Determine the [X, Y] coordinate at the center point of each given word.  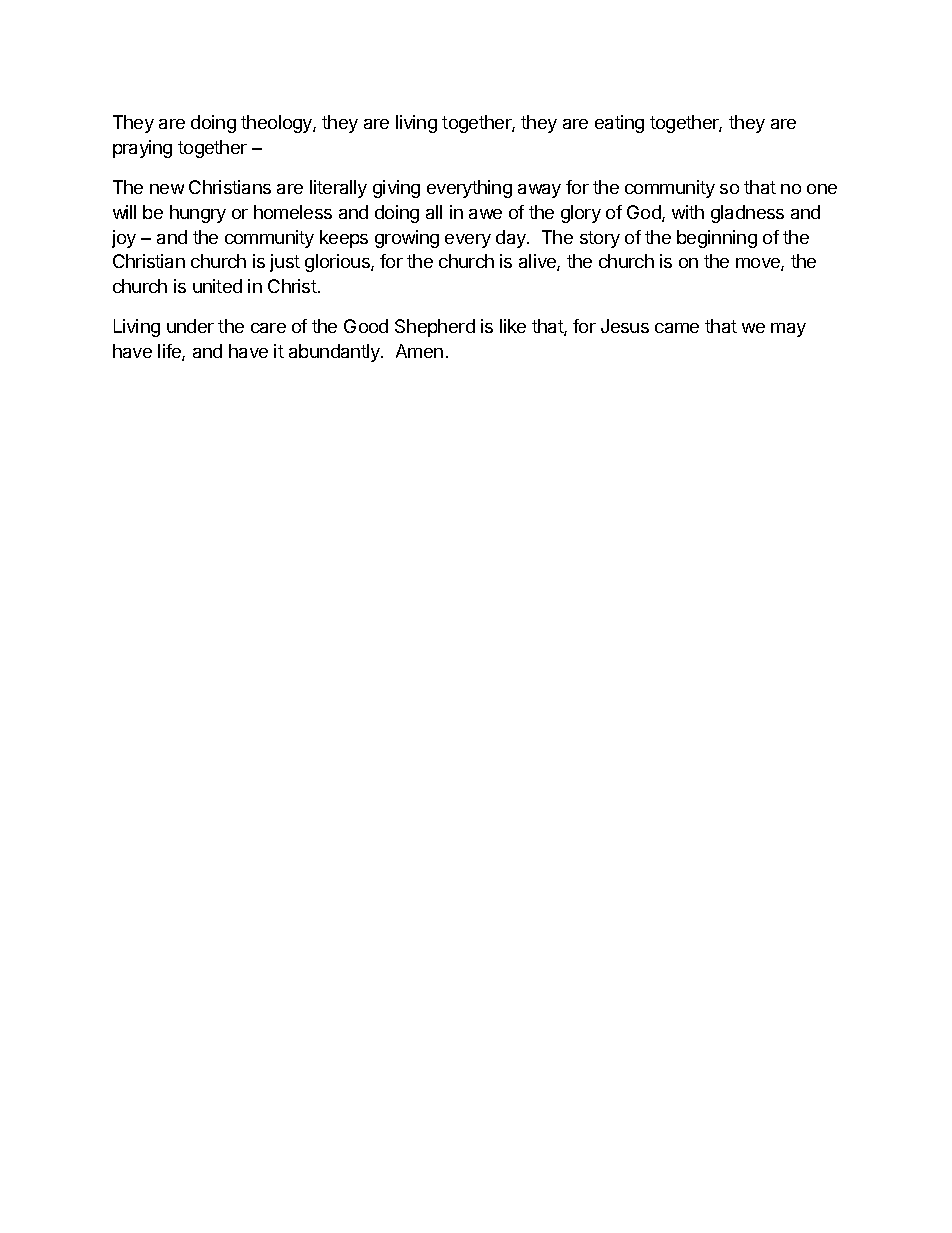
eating [619, 124]
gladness [747, 214]
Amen [419, 351]
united [217, 286]
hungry [198, 214]
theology [277, 124]
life [170, 352]
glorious [338, 263]
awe [485, 214]
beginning [717, 239]
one [822, 189]
